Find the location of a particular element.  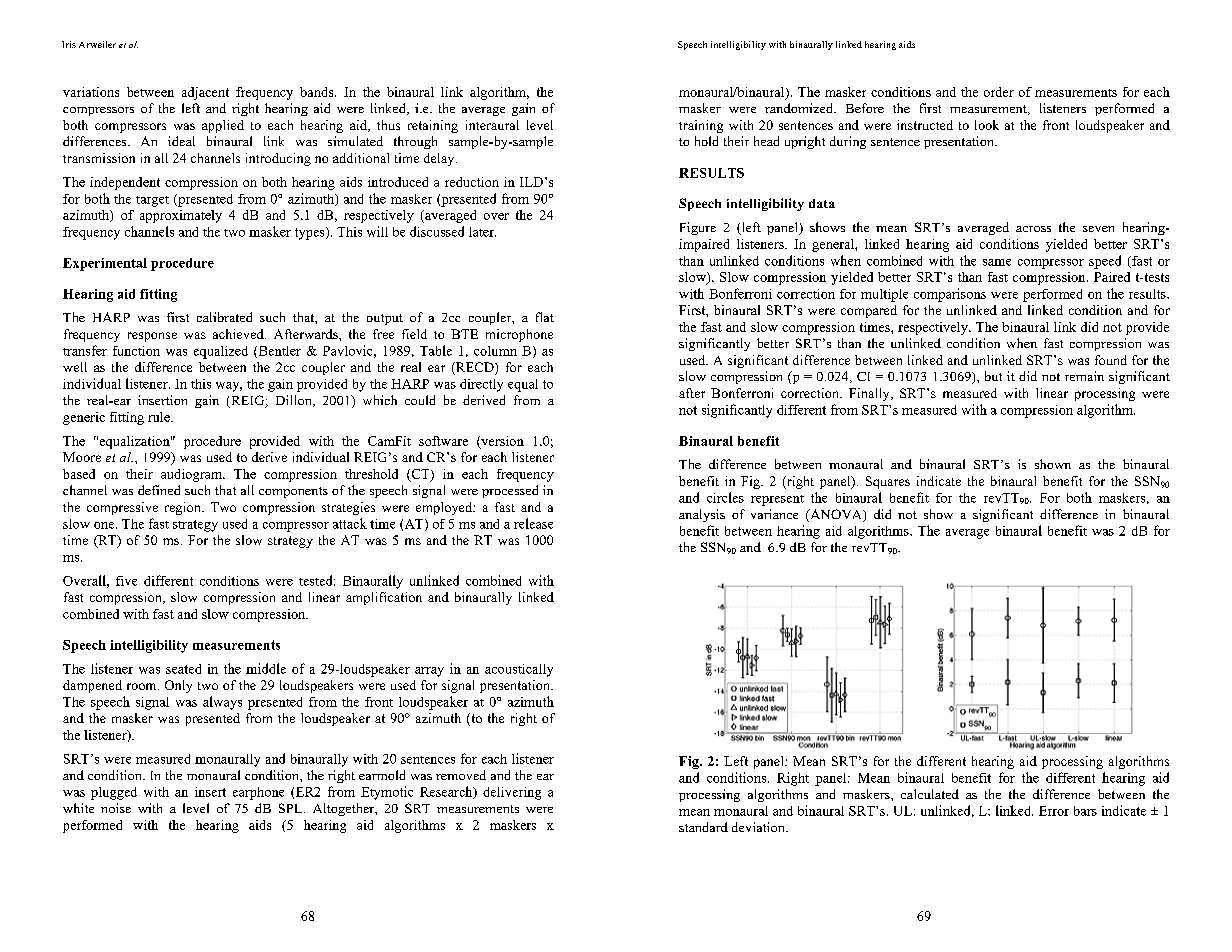

ANOVA is located at coordinates (836, 515).
